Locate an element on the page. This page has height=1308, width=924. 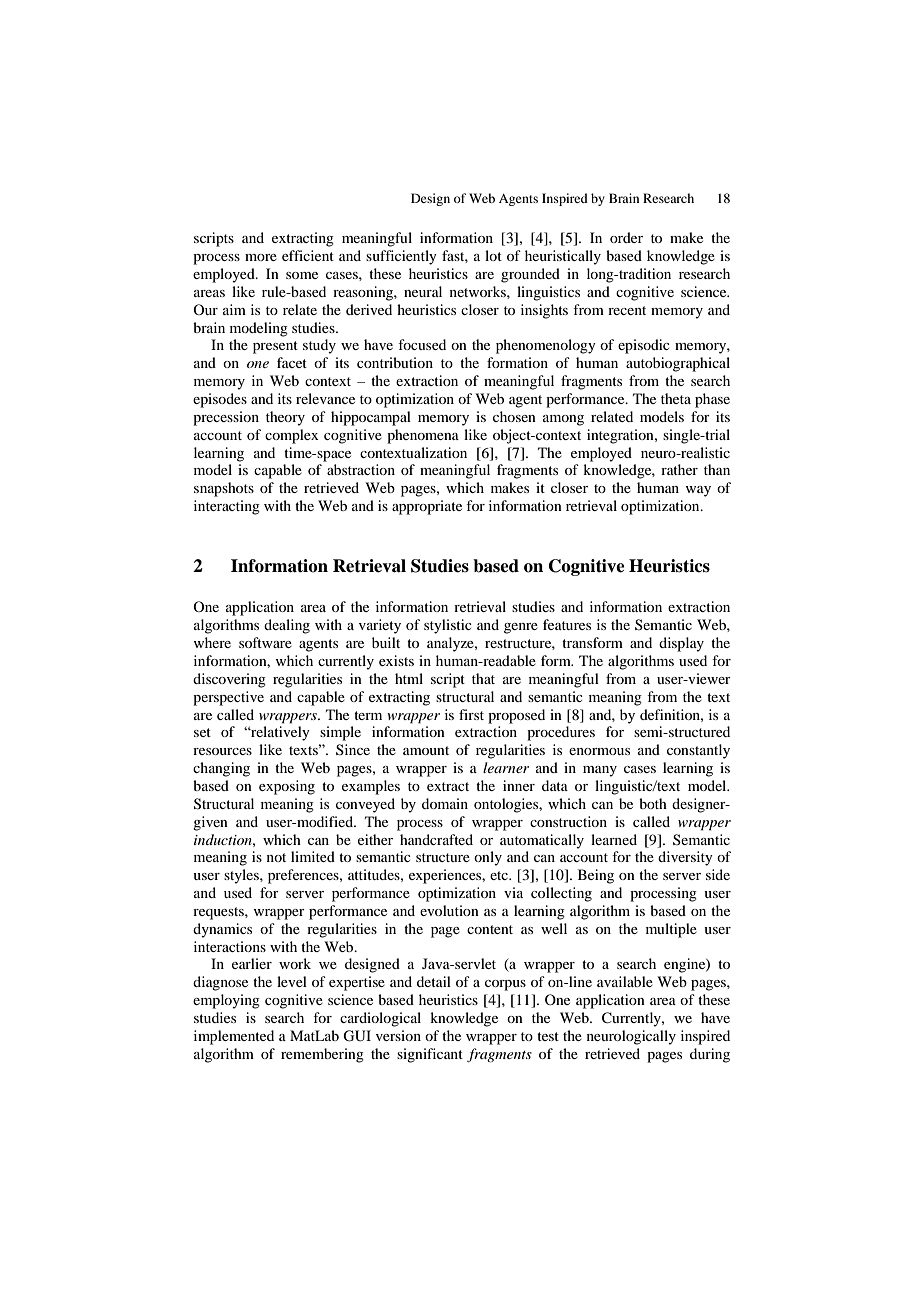
diversity is located at coordinates (685, 858).
